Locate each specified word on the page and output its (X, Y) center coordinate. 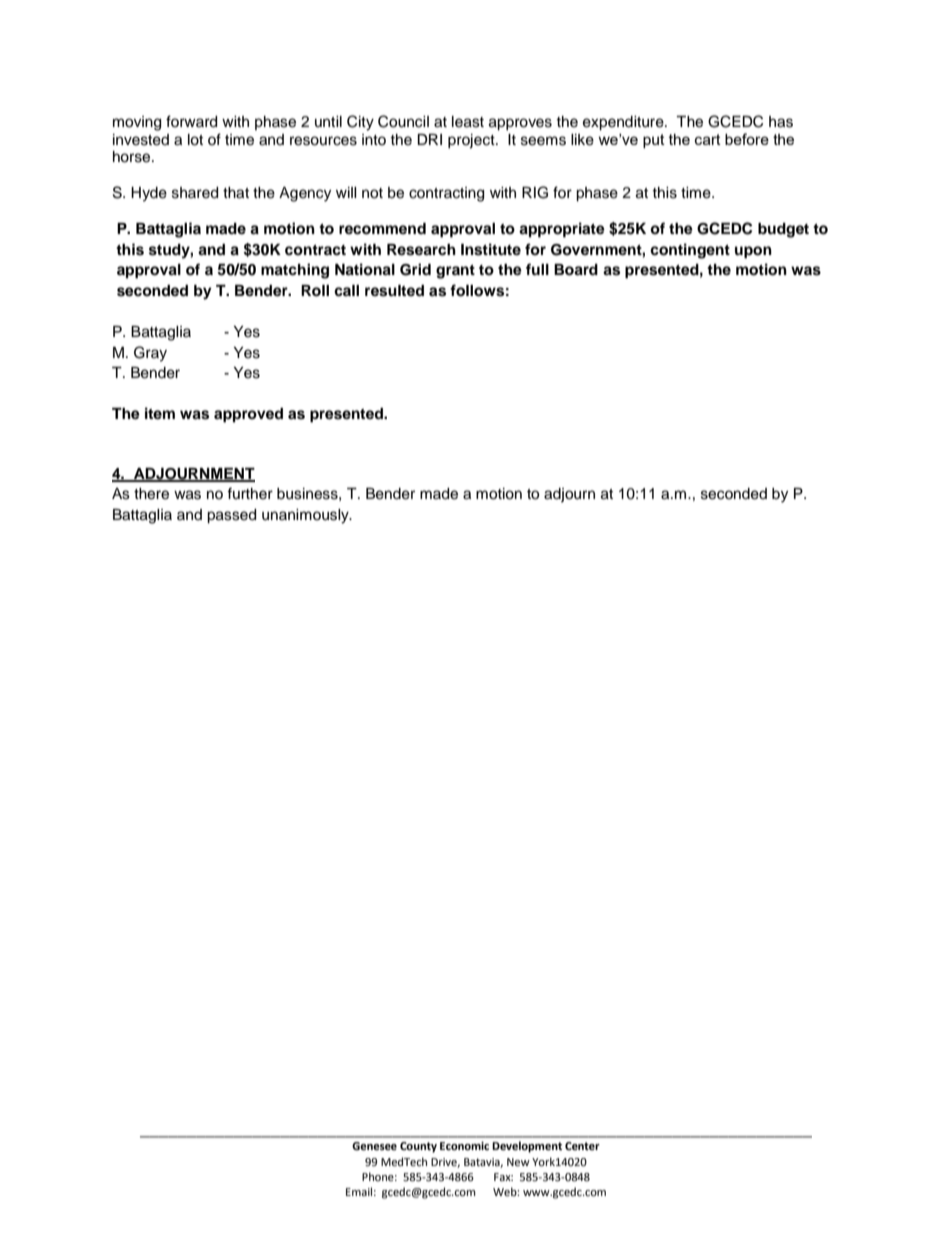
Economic (464, 1146)
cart (708, 139)
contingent (690, 251)
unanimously (306, 516)
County (418, 1147)
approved (248, 415)
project (472, 141)
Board (576, 270)
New (518, 1162)
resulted (394, 291)
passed (231, 516)
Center (582, 1146)
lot (195, 140)
